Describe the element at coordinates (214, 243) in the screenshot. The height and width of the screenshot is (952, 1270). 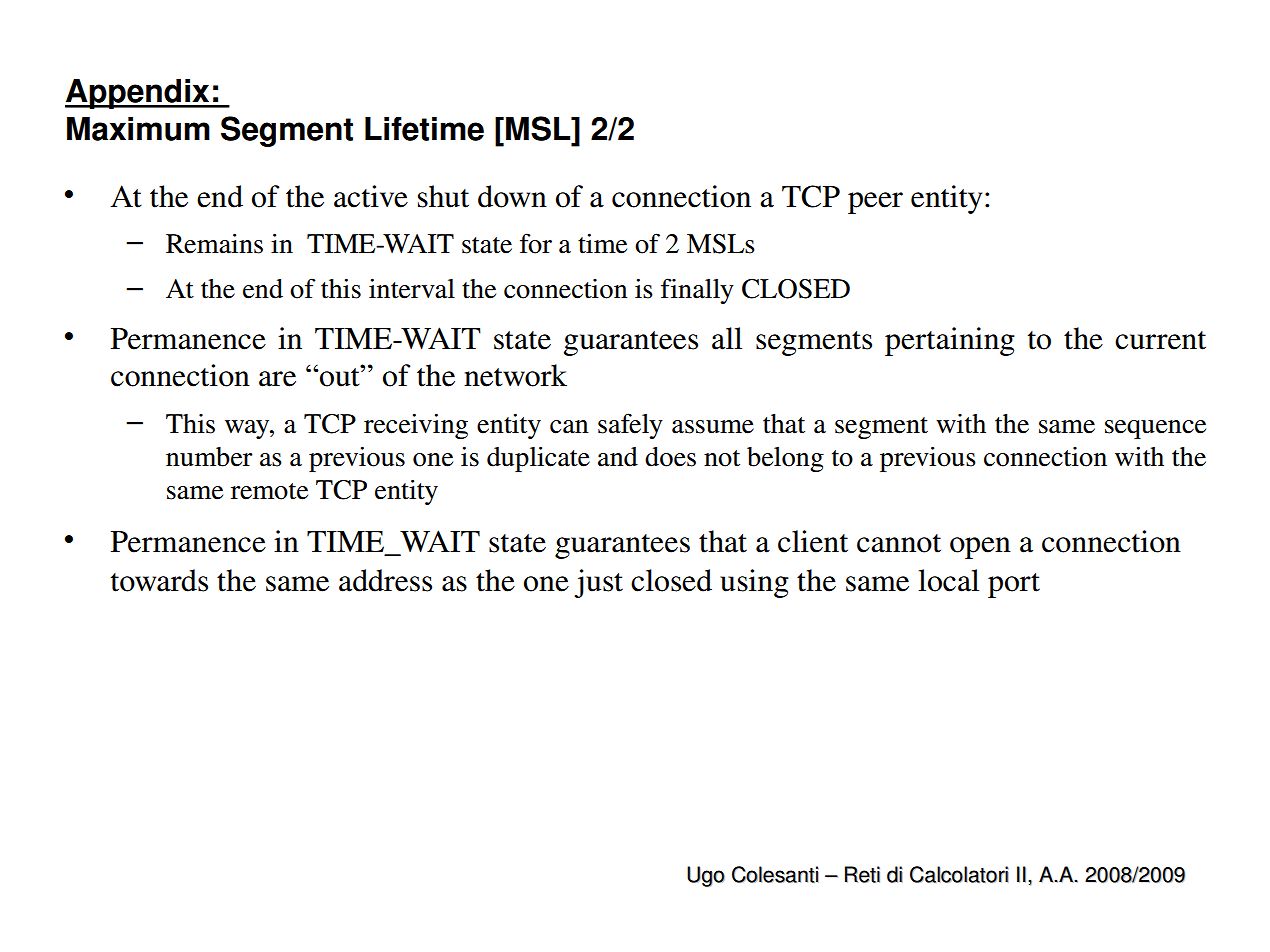
I see `Remains` at that location.
